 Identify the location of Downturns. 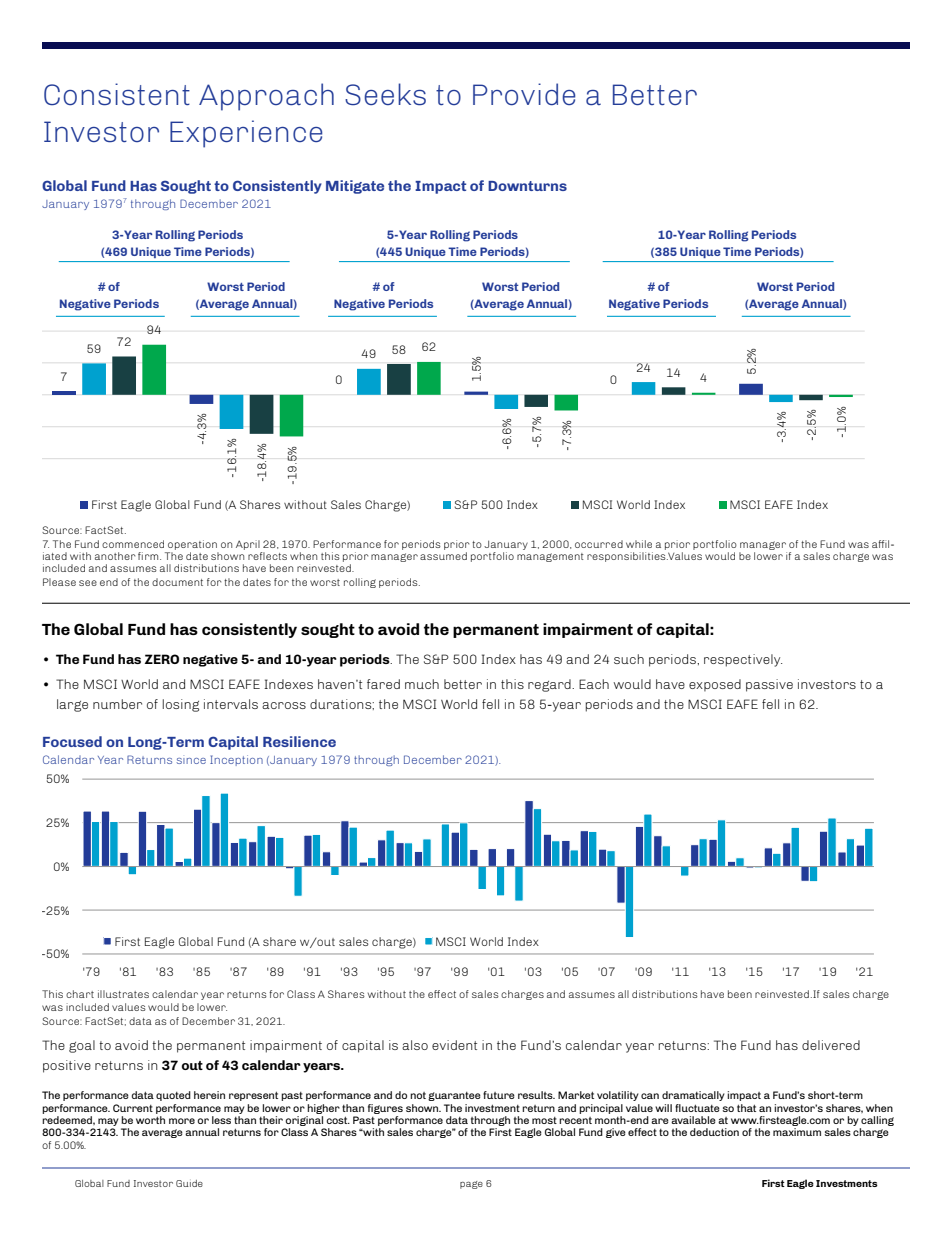
(527, 186).
